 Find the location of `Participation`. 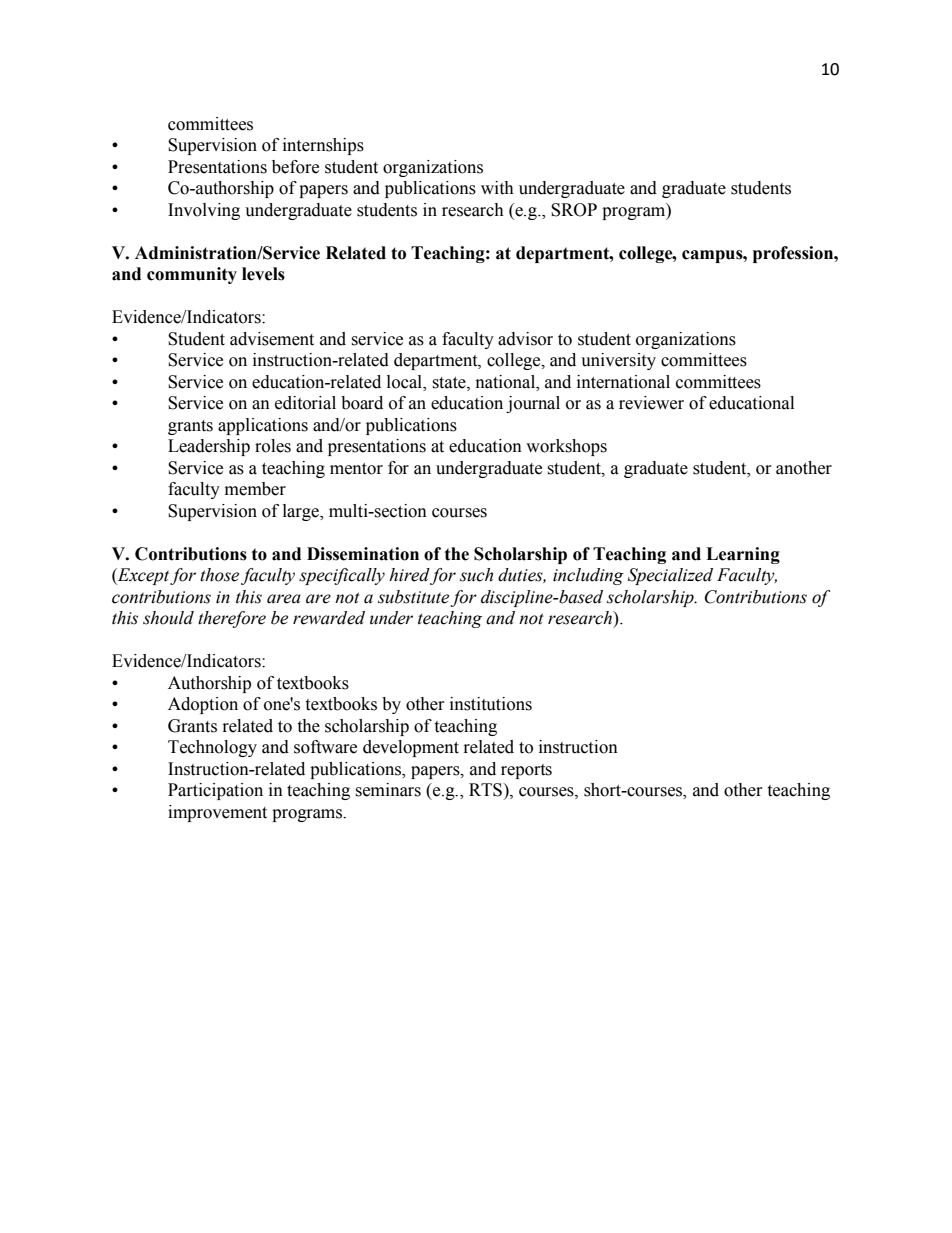

Participation is located at coordinates (215, 791).
